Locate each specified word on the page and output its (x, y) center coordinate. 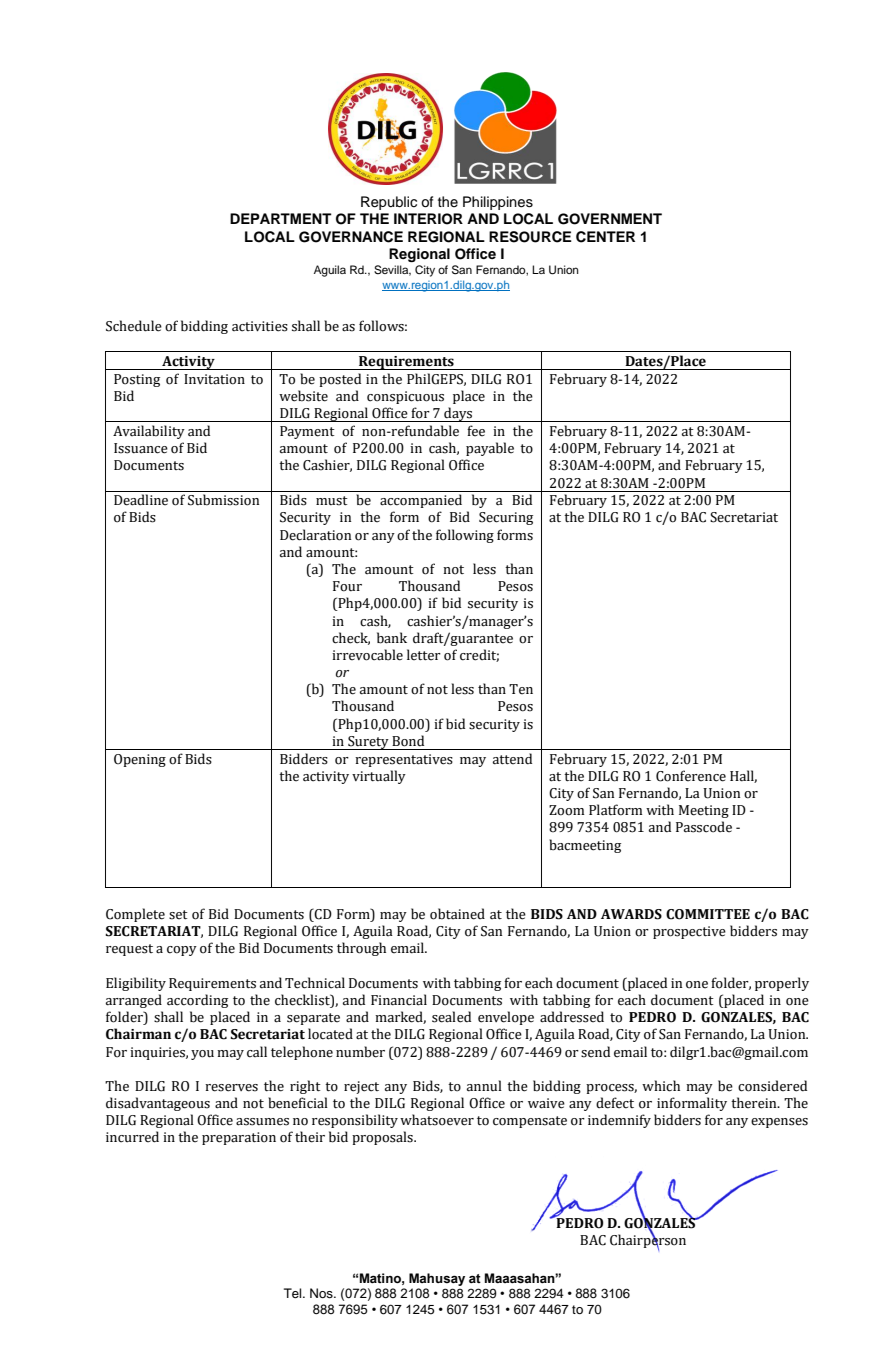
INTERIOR (428, 219)
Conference (691, 776)
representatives (404, 760)
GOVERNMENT (610, 219)
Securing (506, 518)
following (465, 536)
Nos (322, 1293)
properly (782, 984)
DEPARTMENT (281, 218)
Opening (140, 760)
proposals (383, 1138)
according (197, 1001)
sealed (451, 1017)
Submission (223, 500)
